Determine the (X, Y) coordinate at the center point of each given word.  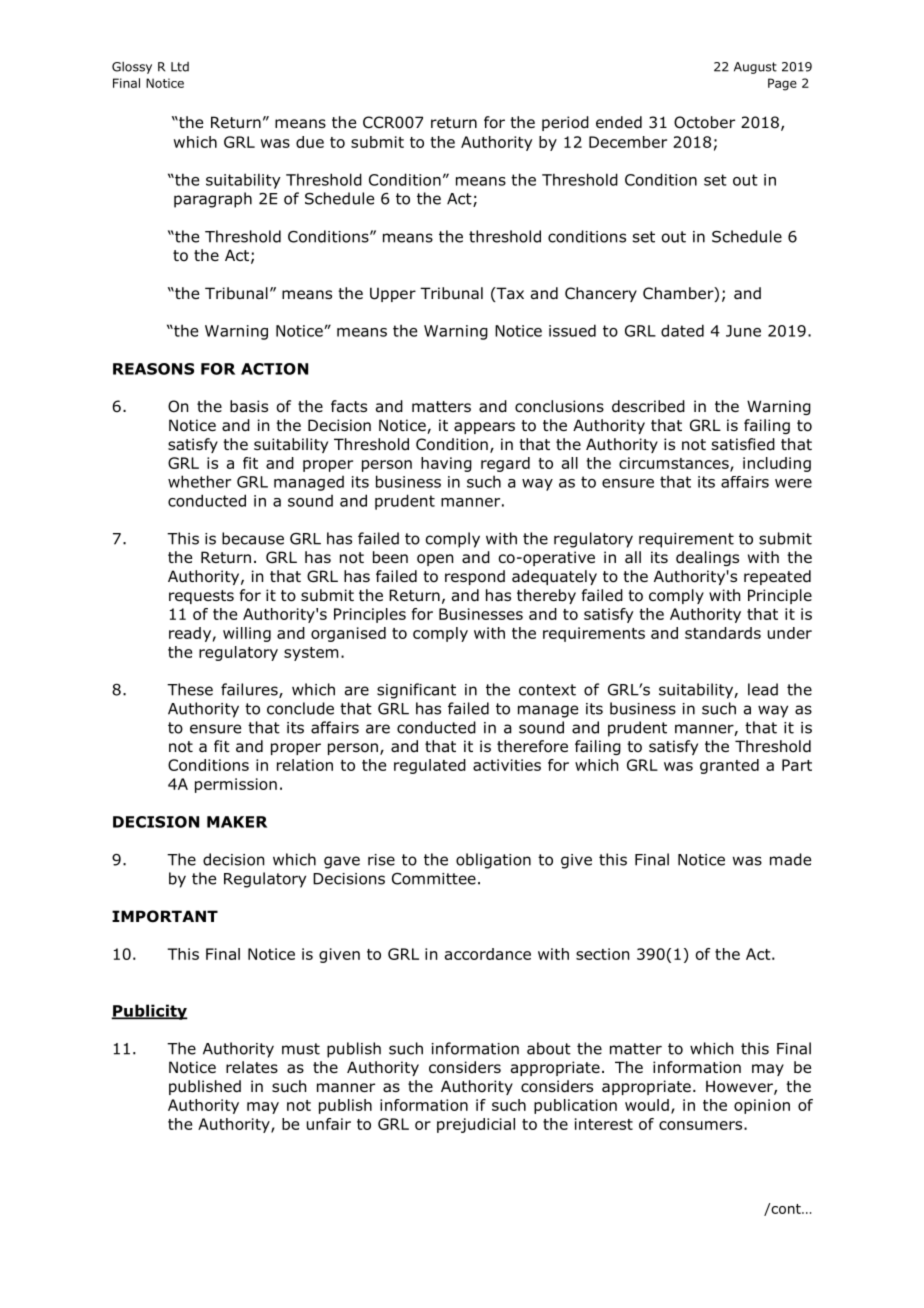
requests (201, 597)
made (790, 859)
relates (252, 1067)
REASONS (153, 369)
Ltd (180, 67)
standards (723, 633)
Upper (393, 294)
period (565, 123)
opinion (762, 1106)
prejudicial (476, 1125)
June (743, 331)
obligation (493, 861)
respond (475, 577)
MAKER (237, 822)
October (704, 122)
